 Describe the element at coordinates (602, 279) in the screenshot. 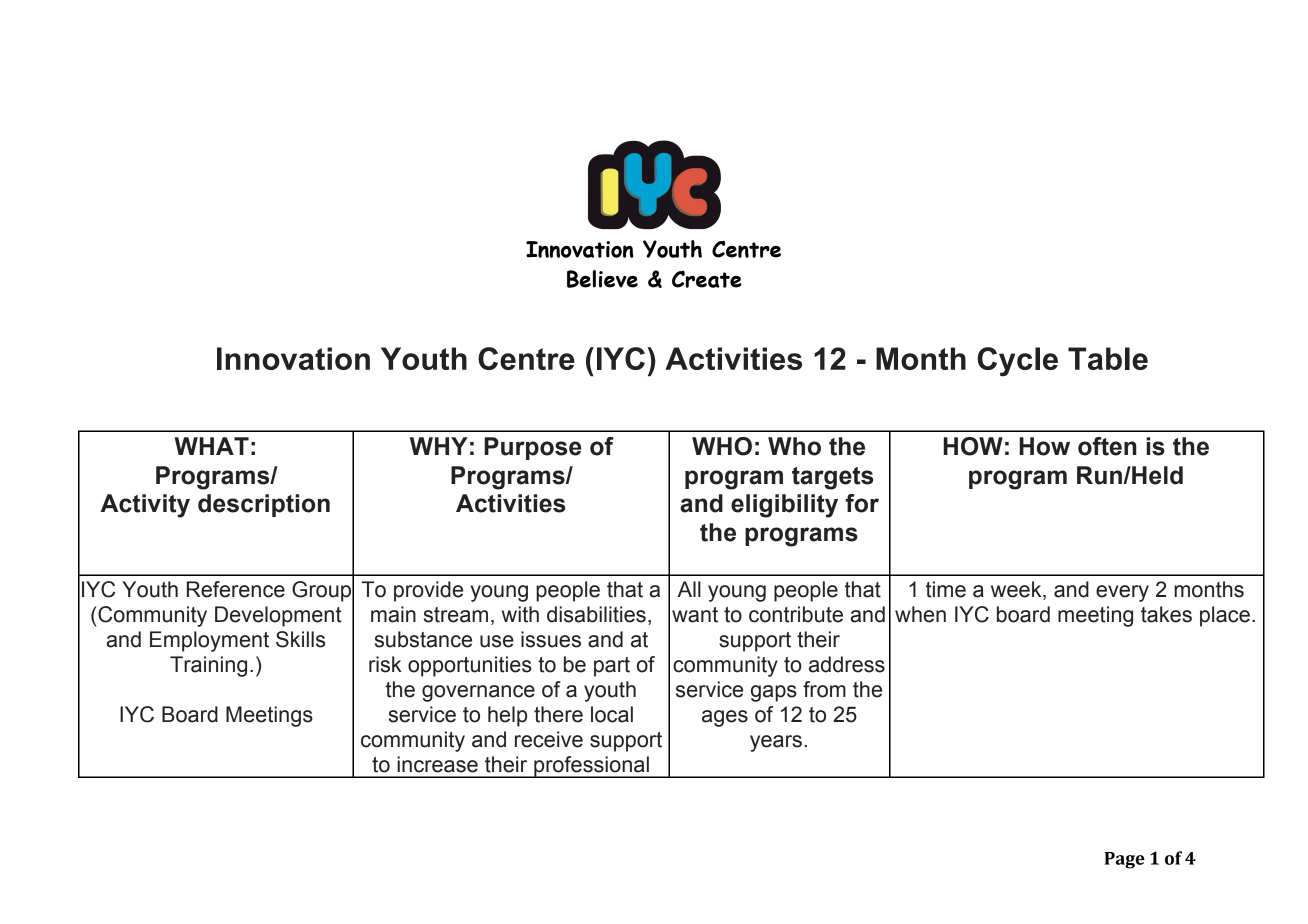

I see `Believe` at that location.
